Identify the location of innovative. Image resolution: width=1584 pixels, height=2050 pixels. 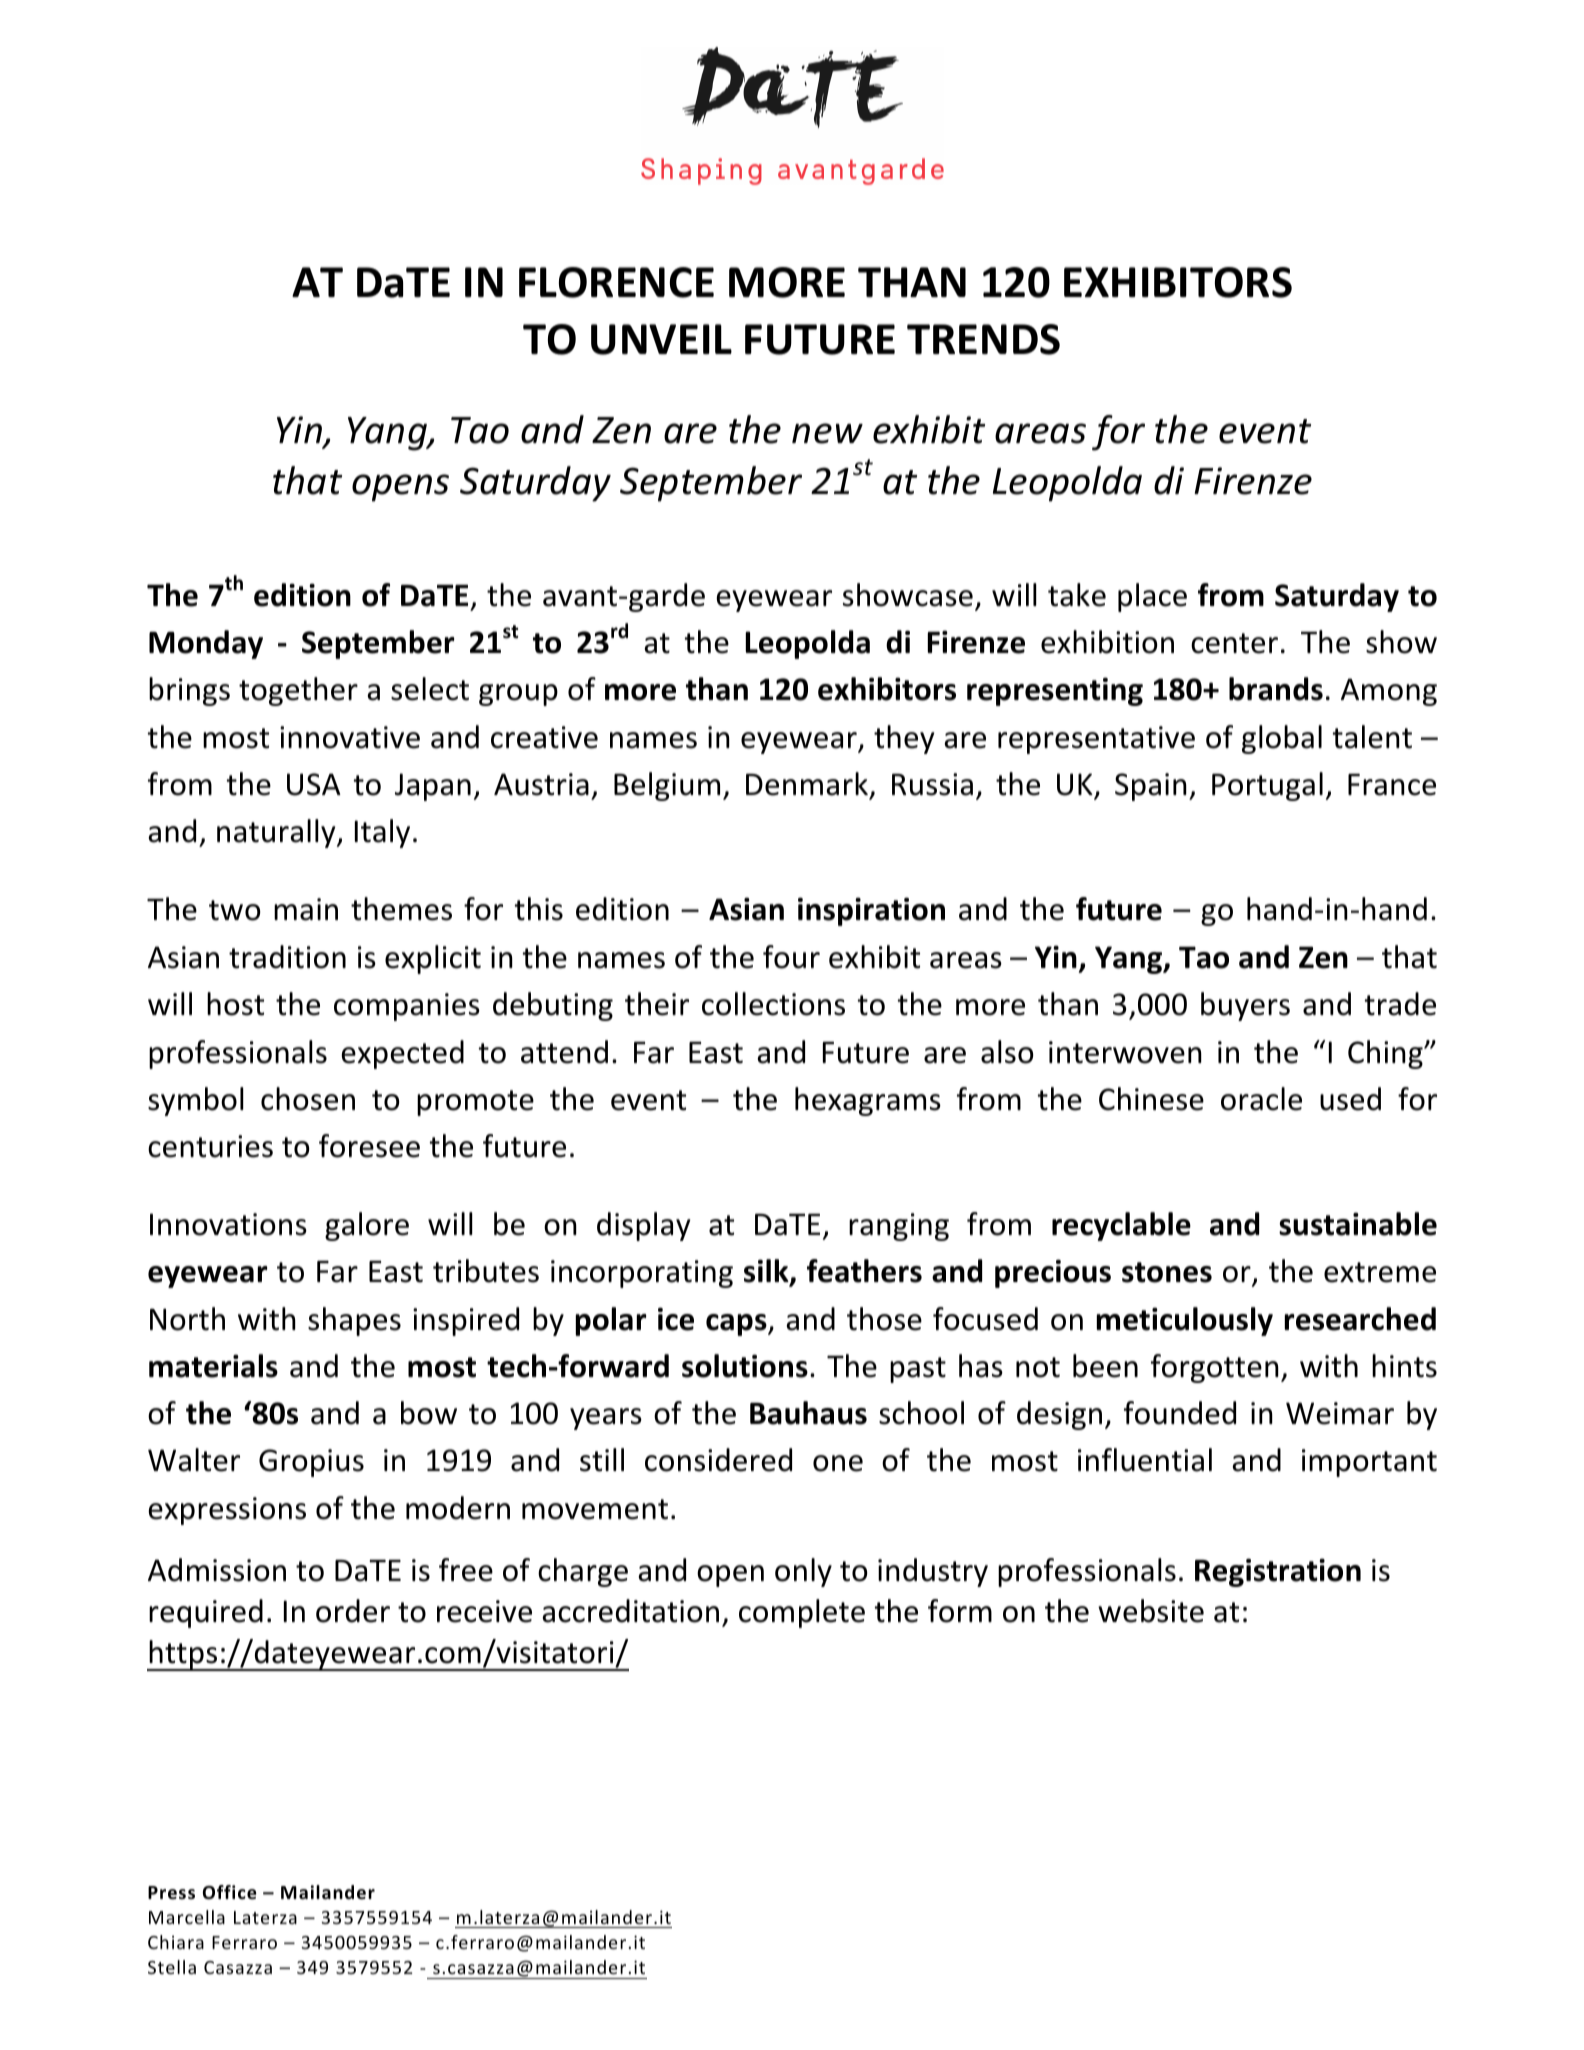
(350, 737).
